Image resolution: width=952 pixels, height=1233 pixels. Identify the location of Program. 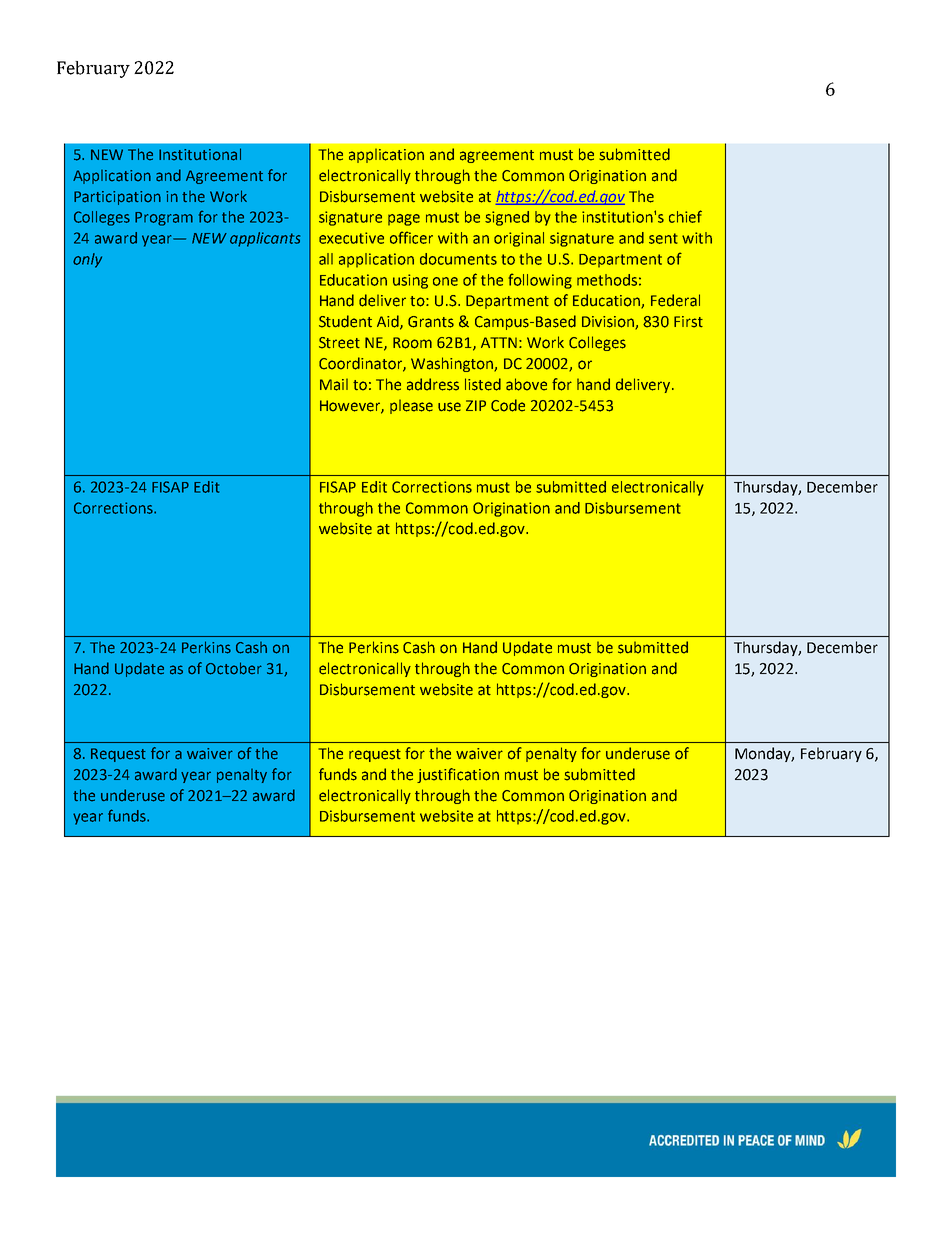
(164, 219).
